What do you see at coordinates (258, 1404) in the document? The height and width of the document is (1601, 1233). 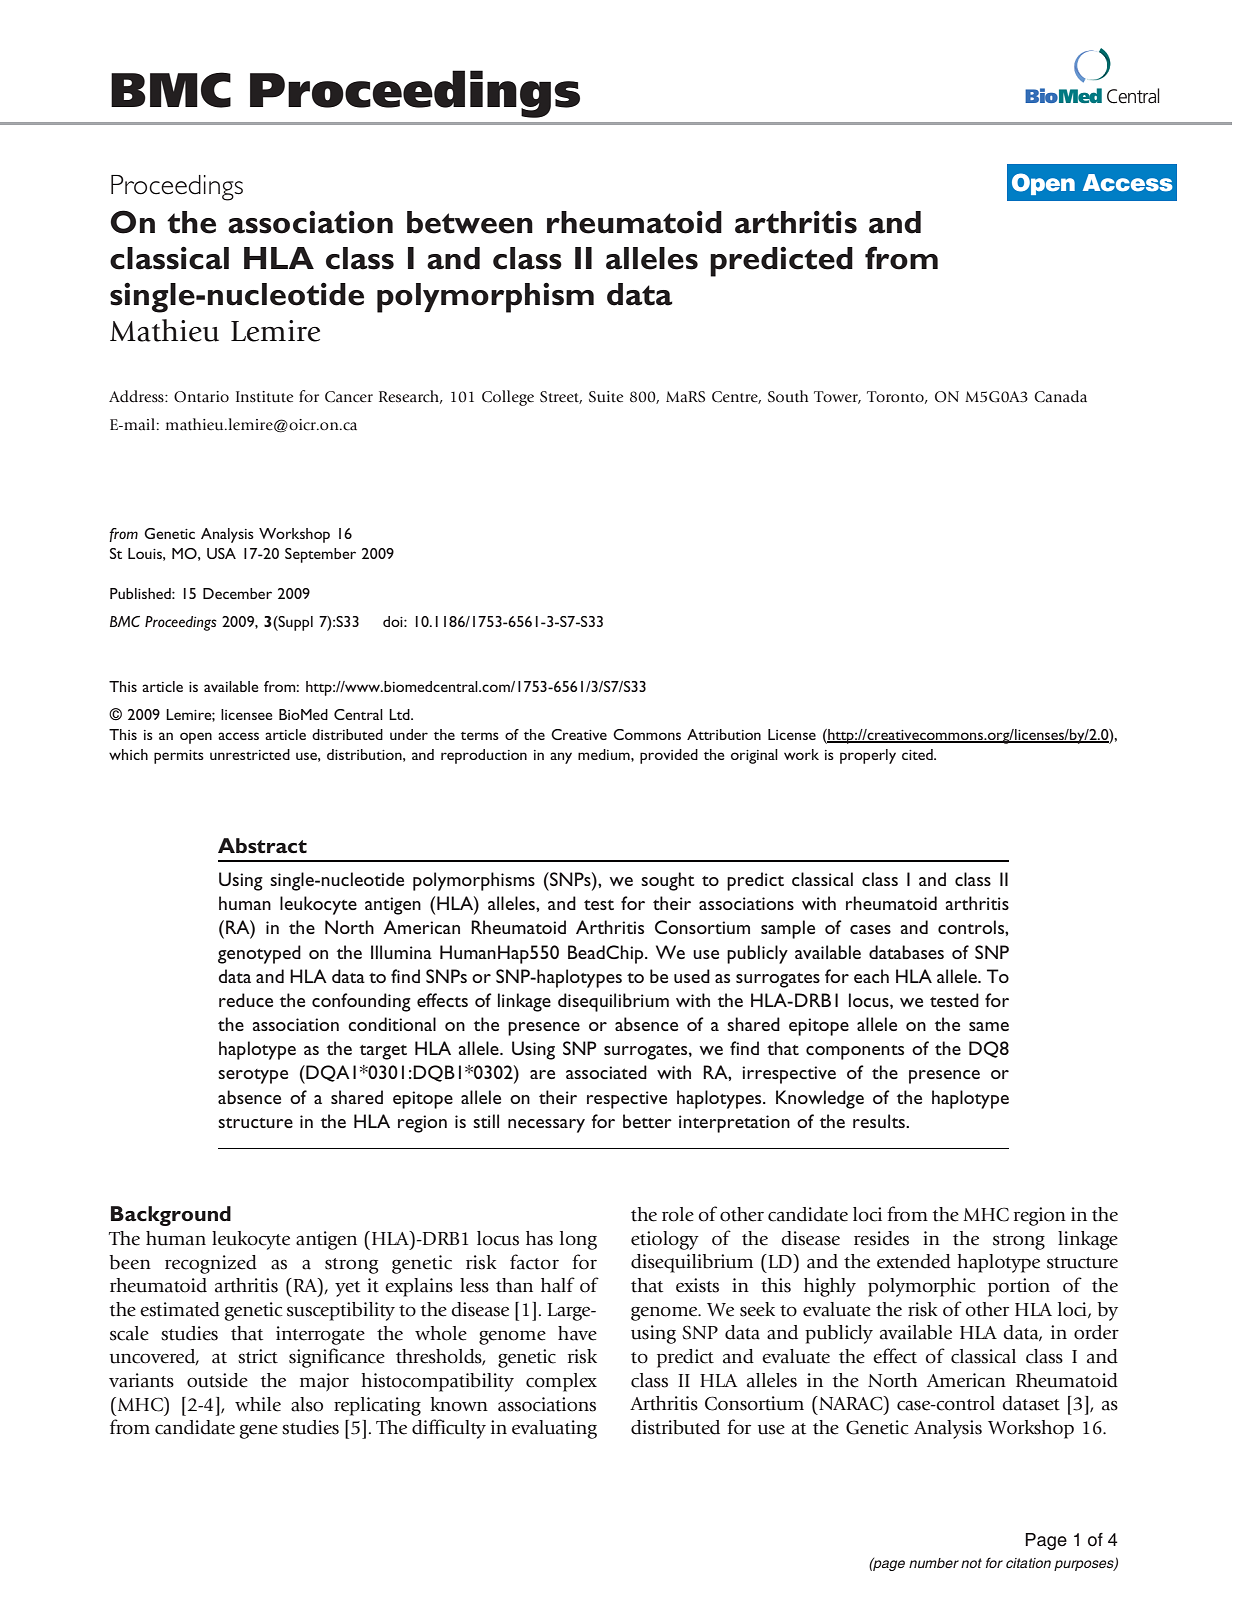 I see `while` at bounding box center [258, 1404].
